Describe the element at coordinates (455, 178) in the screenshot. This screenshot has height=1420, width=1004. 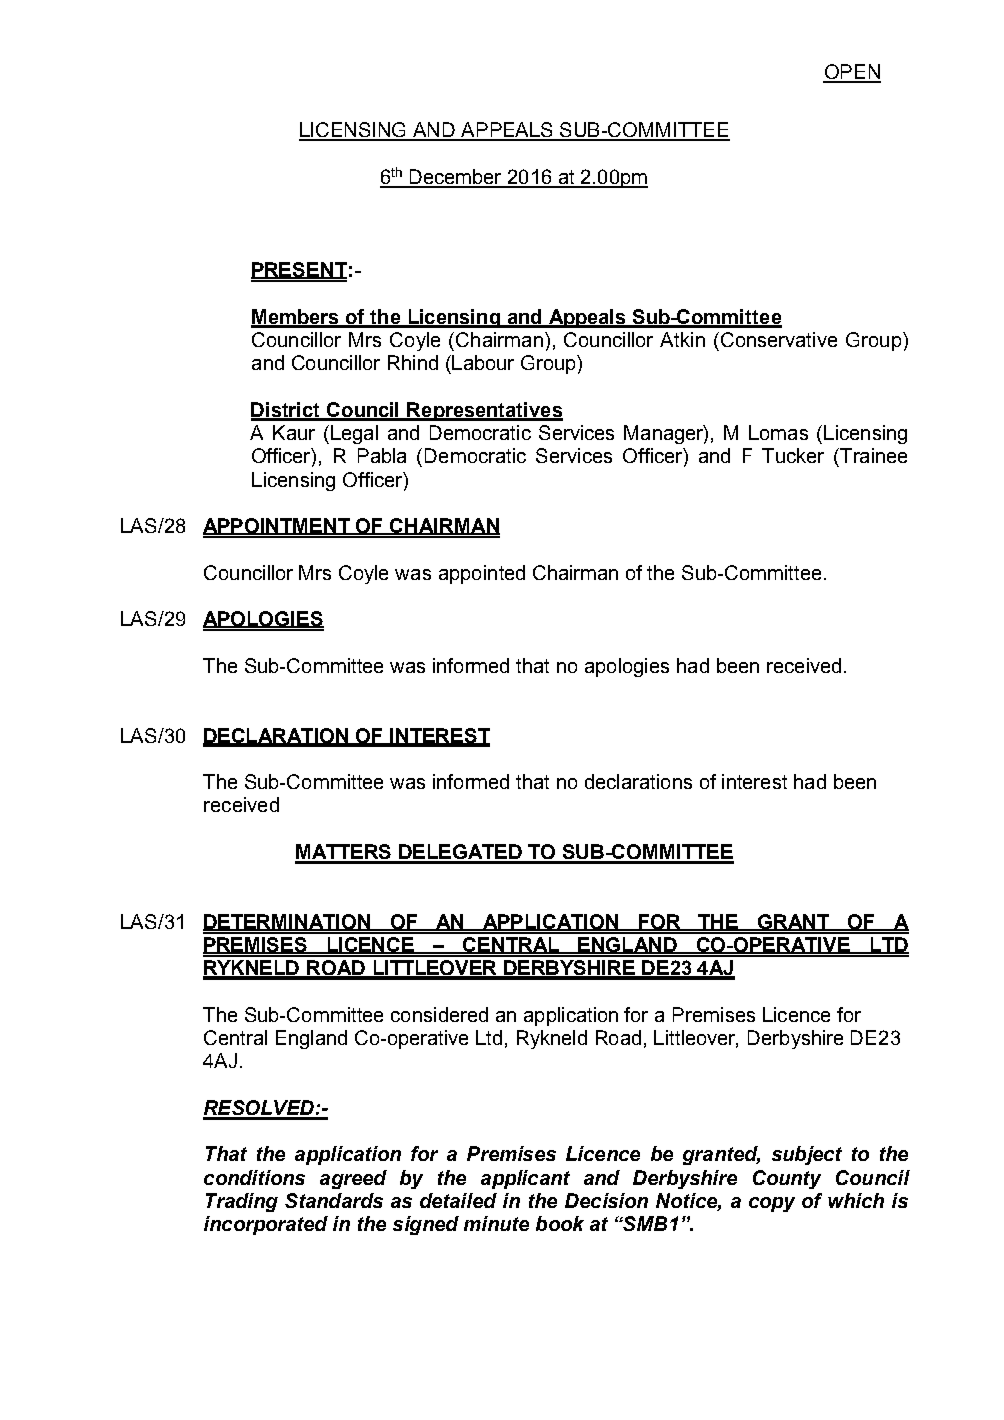
I see `December` at that location.
